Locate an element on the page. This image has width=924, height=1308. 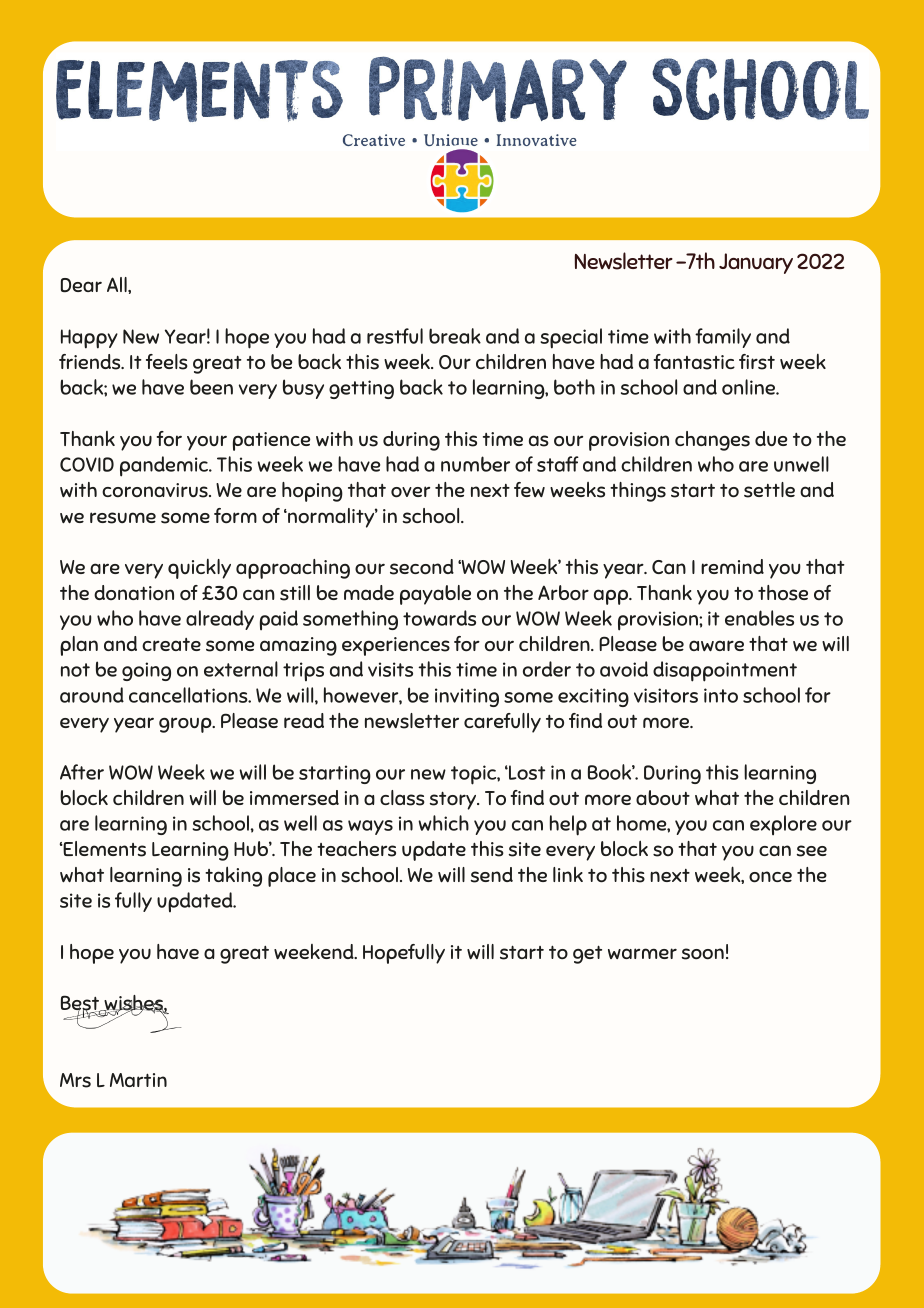
All is located at coordinates (118, 284).
